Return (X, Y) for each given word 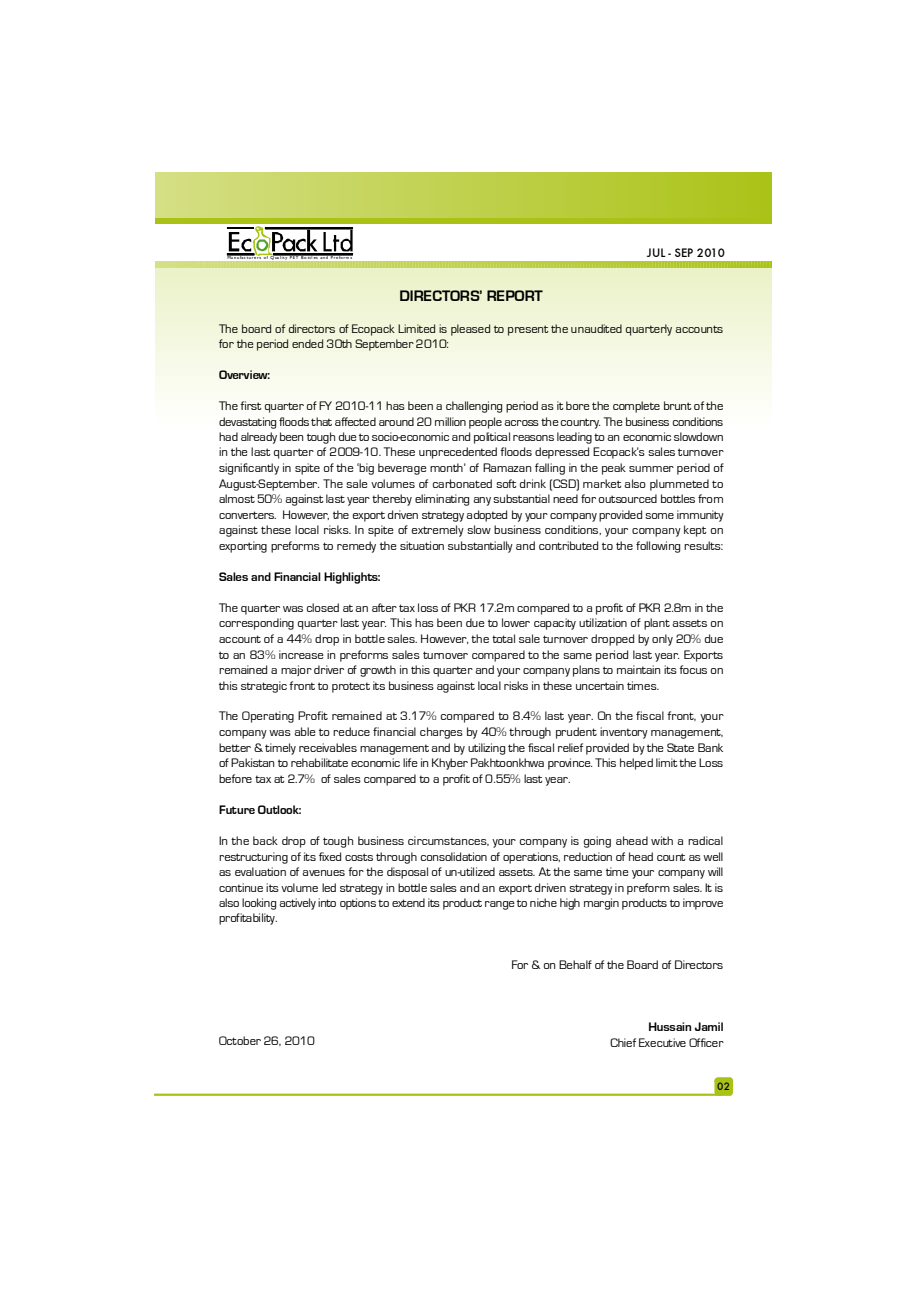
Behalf (575, 964)
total (503, 638)
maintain (639, 669)
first (251, 405)
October (240, 1040)
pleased (470, 330)
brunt (678, 405)
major (296, 670)
